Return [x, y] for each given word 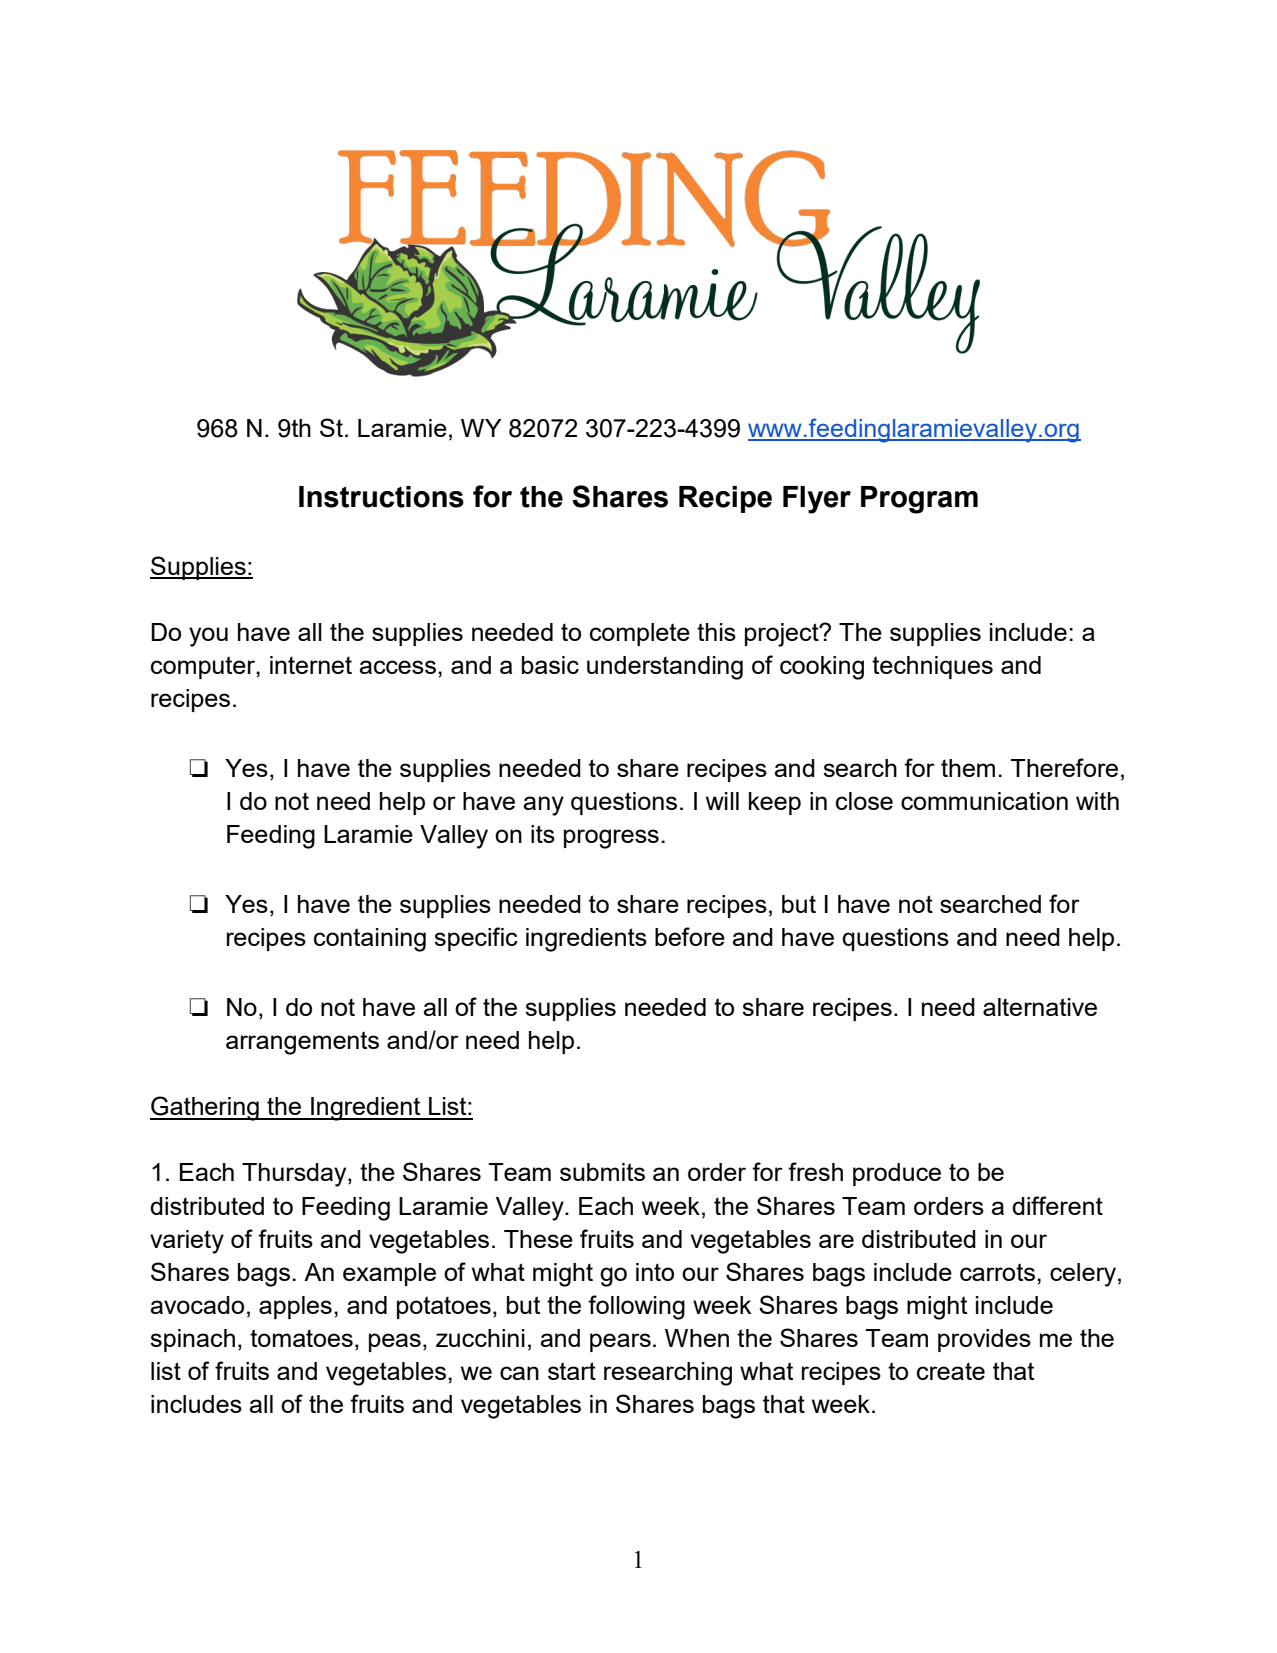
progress [611, 839]
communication [984, 801]
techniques [932, 667]
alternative [1040, 1007]
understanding [665, 668]
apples [295, 1307]
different [1057, 1205]
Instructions [381, 497]
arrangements [302, 1043]
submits [602, 1172]
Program [919, 500]
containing [370, 940]
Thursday [295, 1175]
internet [311, 665]
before [690, 936]
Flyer [817, 500]
